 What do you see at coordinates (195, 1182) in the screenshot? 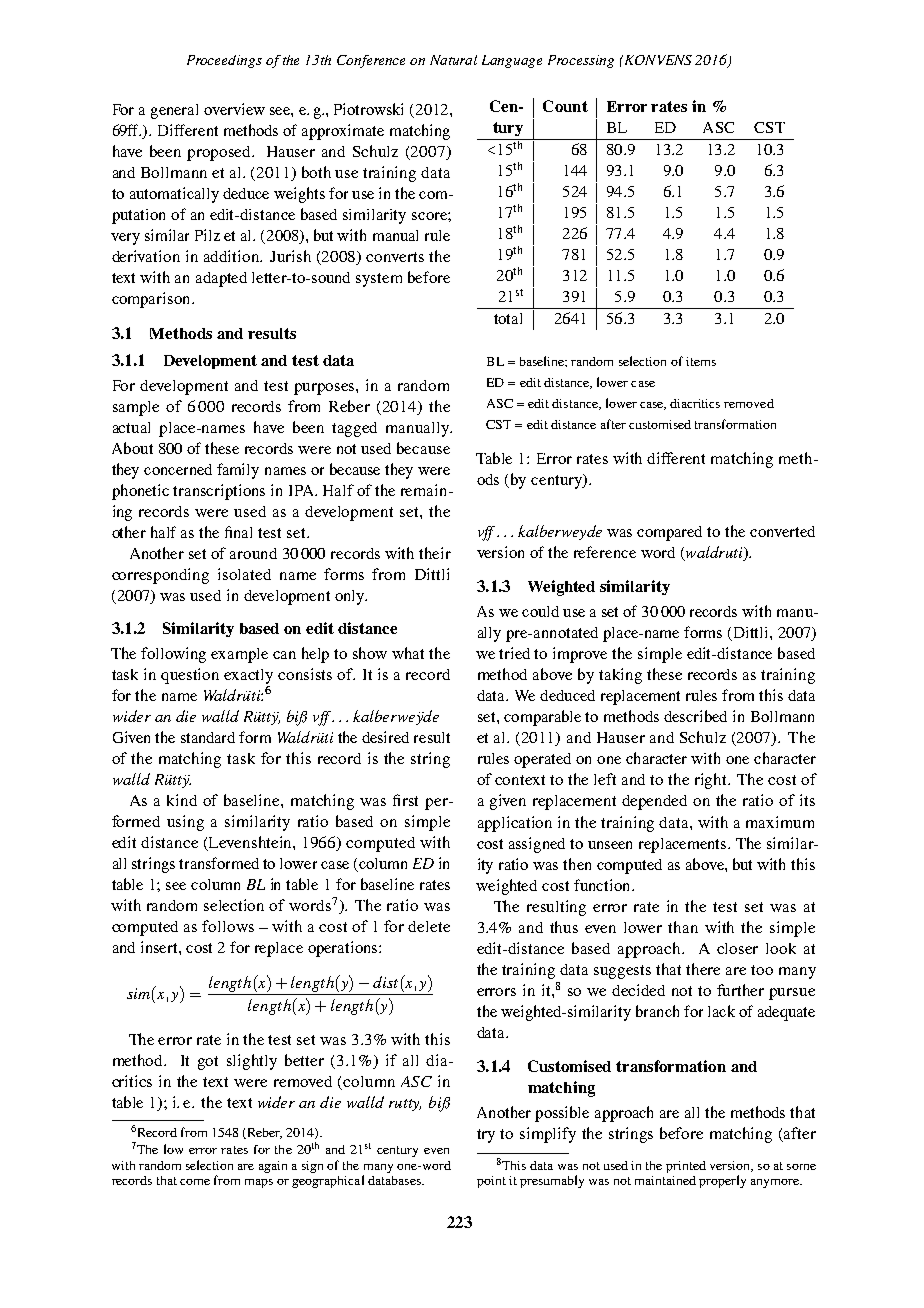
I see `come` at bounding box center [195, 1182].
